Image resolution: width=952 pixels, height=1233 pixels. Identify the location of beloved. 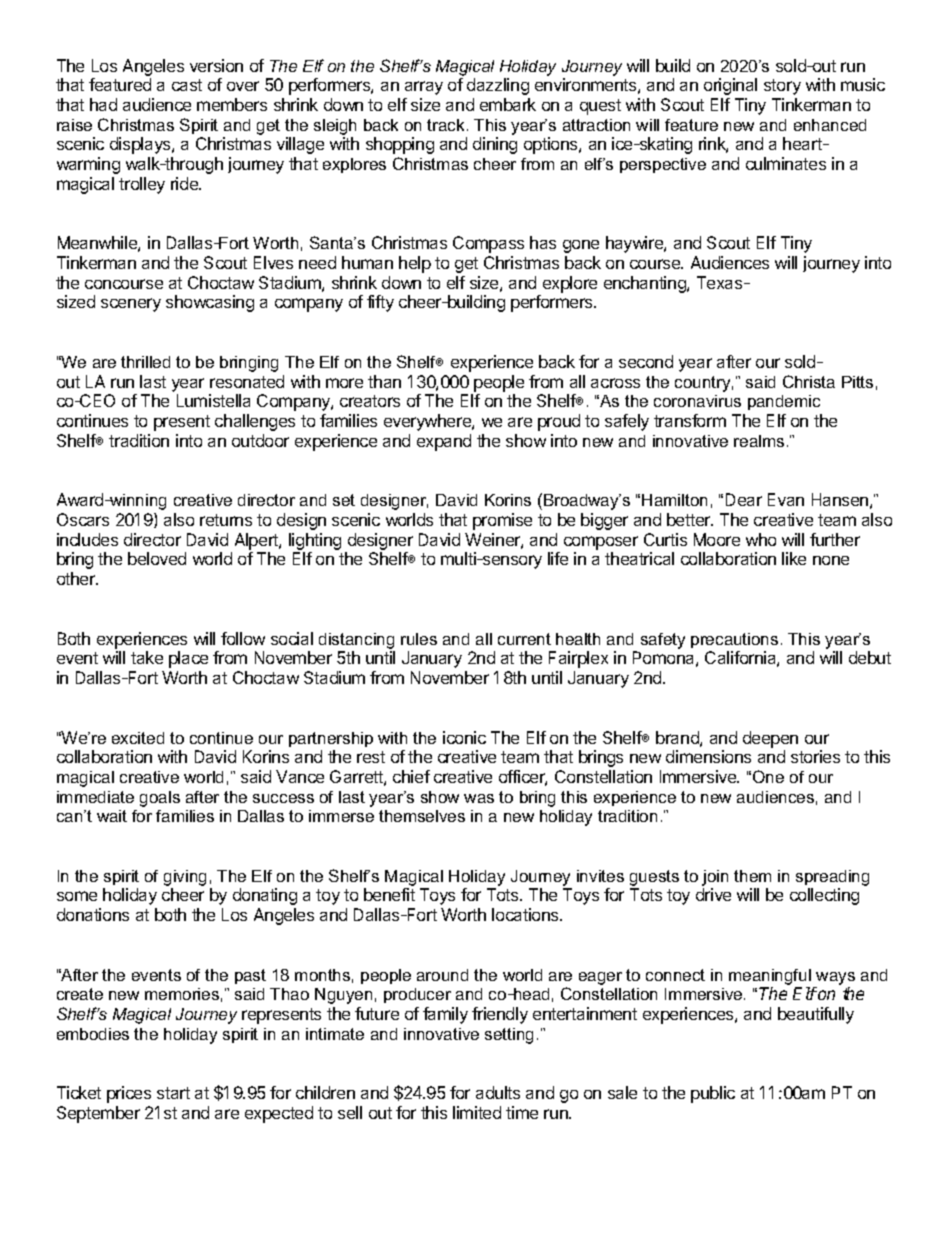
(157, 558).
